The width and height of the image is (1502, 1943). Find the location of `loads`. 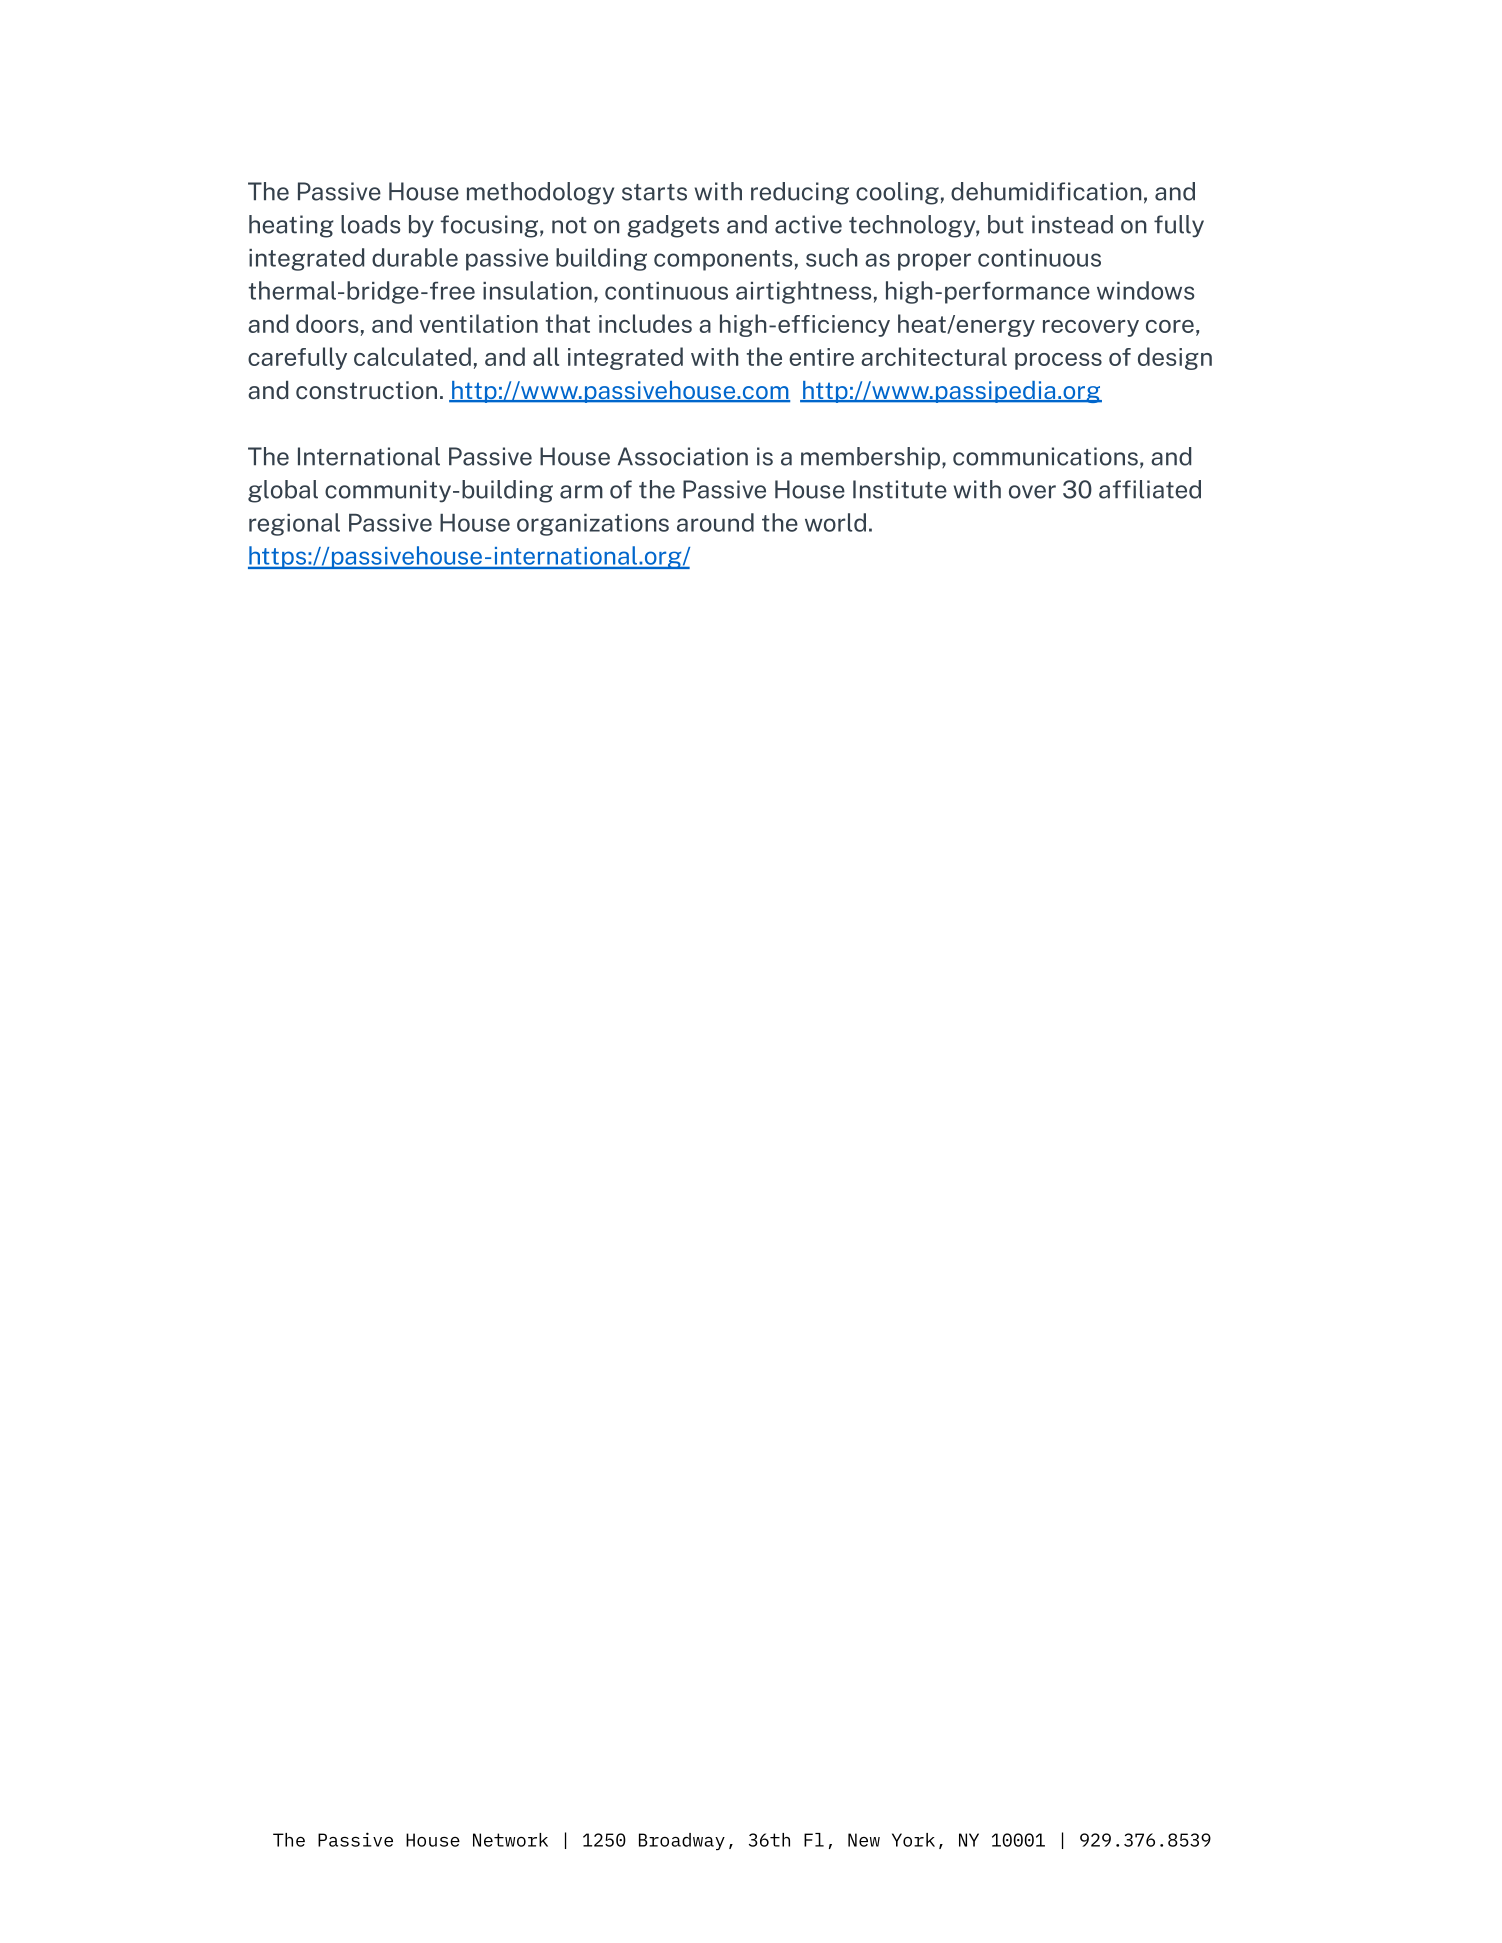

loads is located at coordinates (370, 224).
